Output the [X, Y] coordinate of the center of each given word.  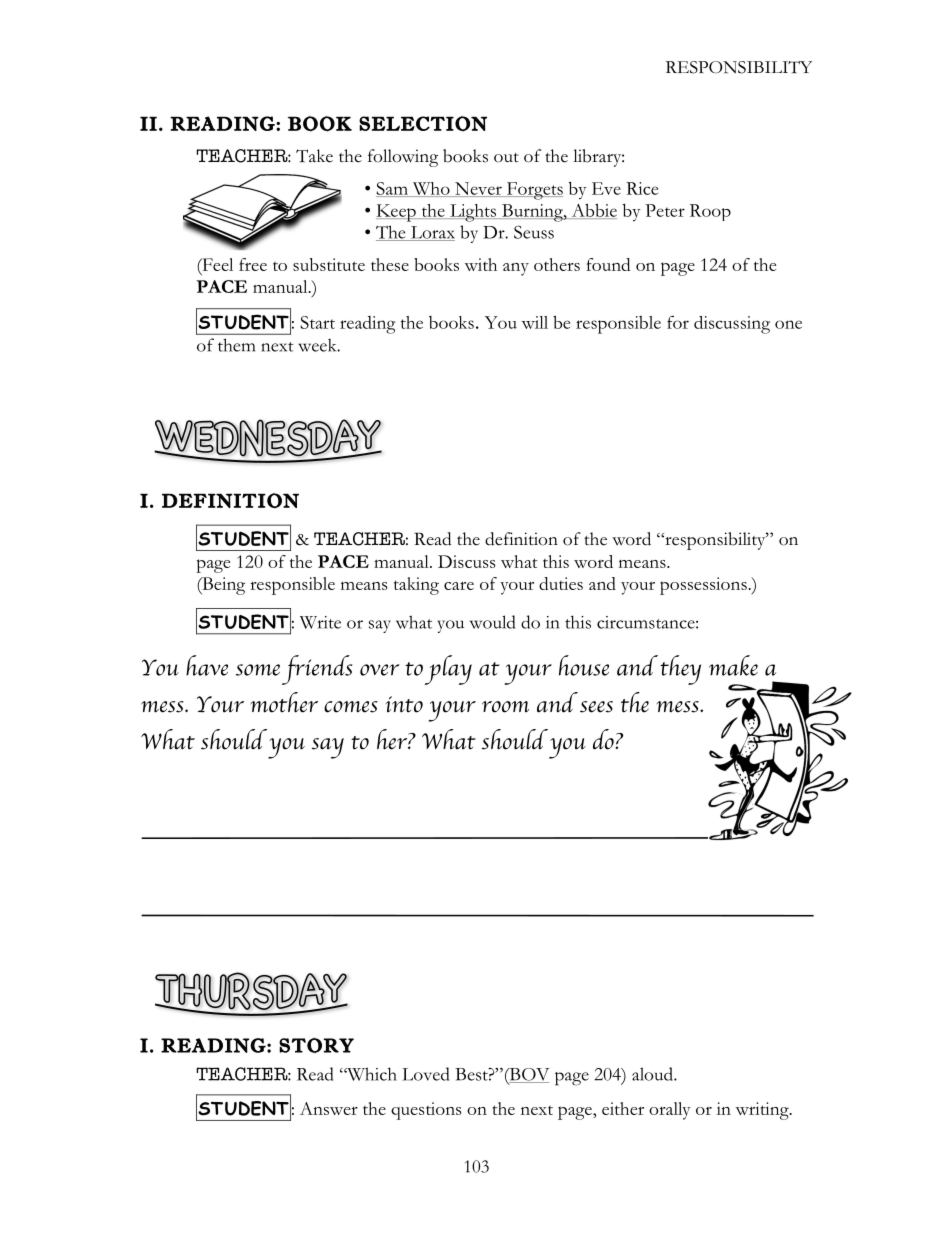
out [506, 158]
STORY [316, 1045]
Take [314, 156]
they [680, 670]
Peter [665, 210]
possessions [704, 586]
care [459, 585]
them [236, 345]
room [505, 707]
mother [284, 702]
